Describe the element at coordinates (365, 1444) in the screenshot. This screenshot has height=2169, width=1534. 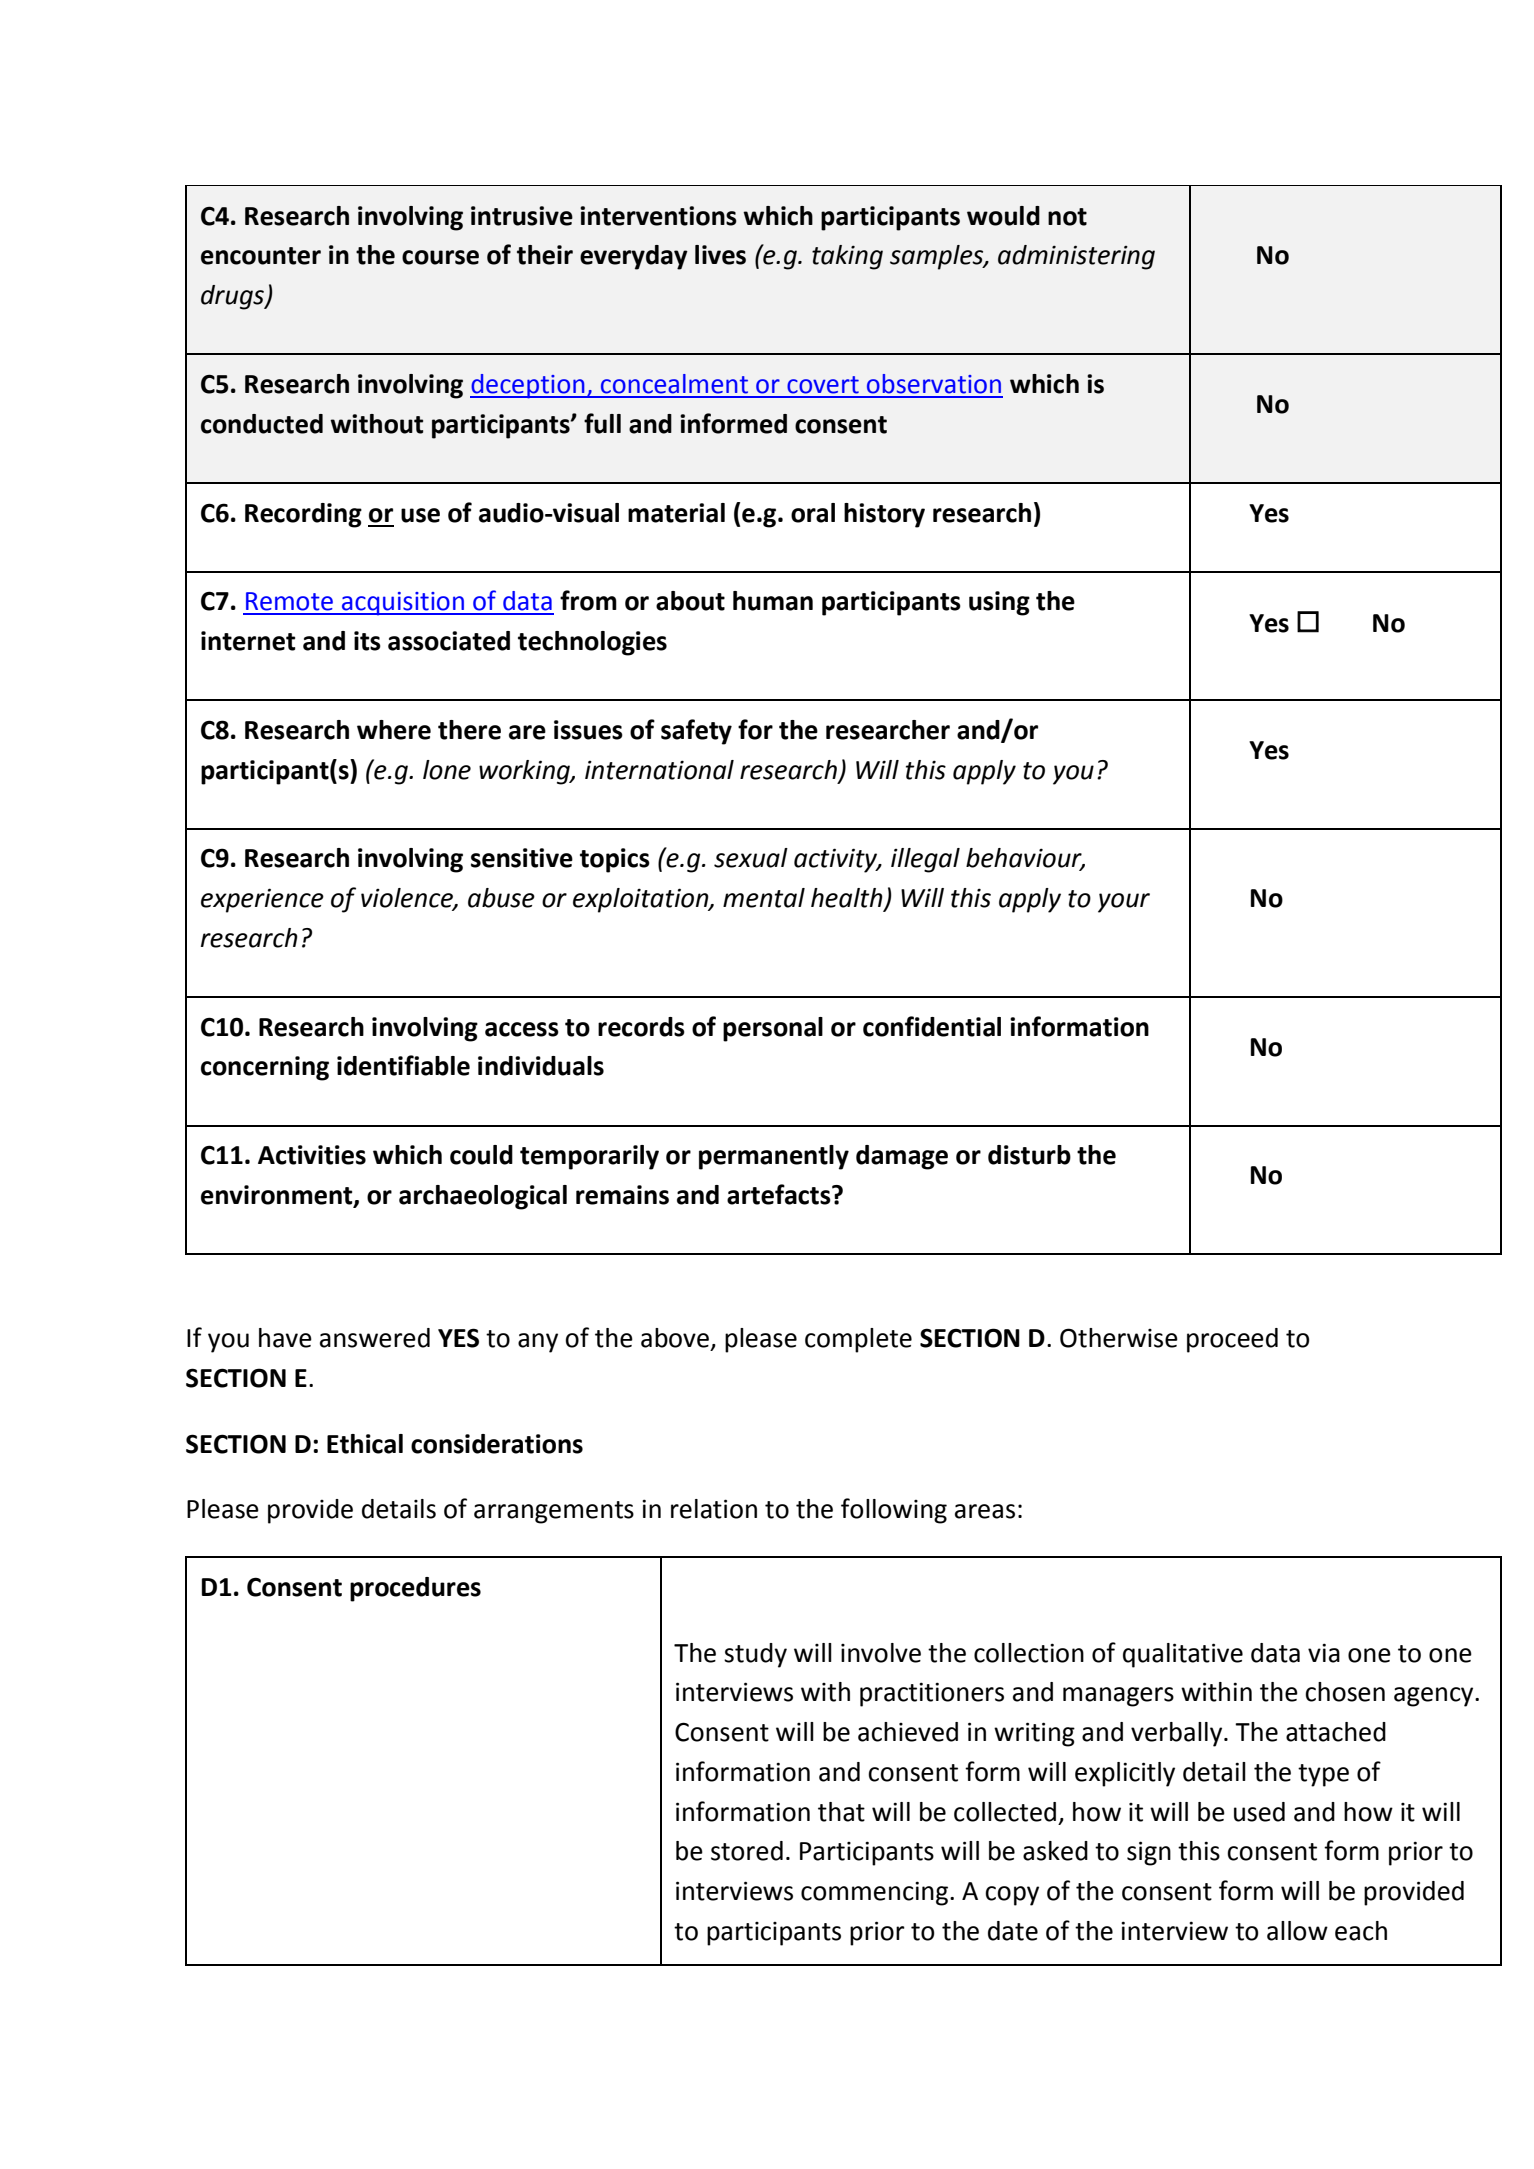
I see `Ethical` at that location.
